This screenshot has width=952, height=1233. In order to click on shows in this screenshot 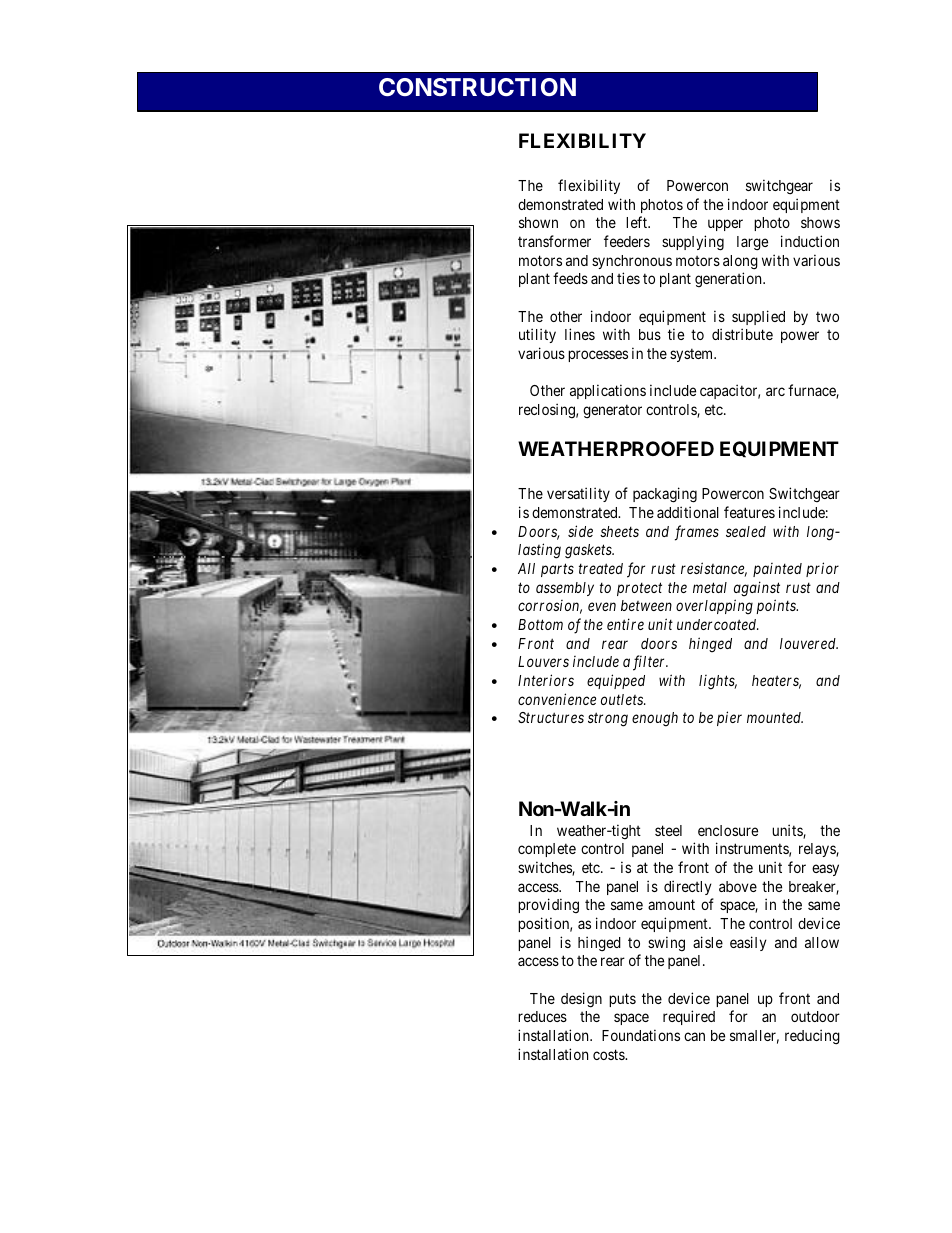, I will do `click(820, 222)`.
